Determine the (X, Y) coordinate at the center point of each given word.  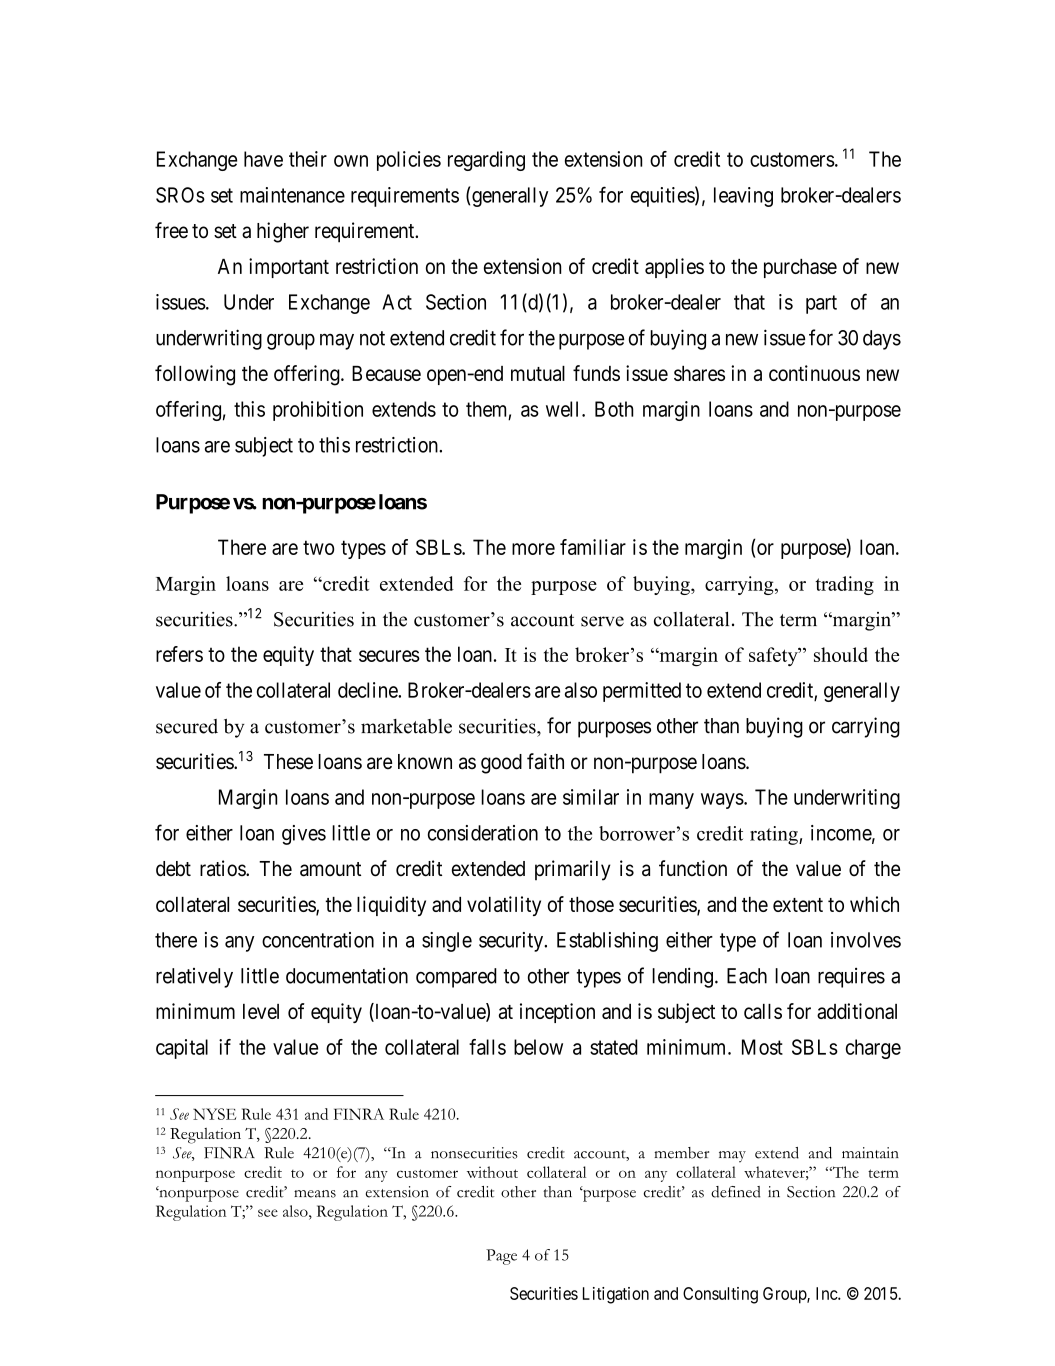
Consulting (720, 1295)
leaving (743, 197)
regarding (486, 161)
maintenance (292, 195)
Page (501, 1257)
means (315, 1194)
